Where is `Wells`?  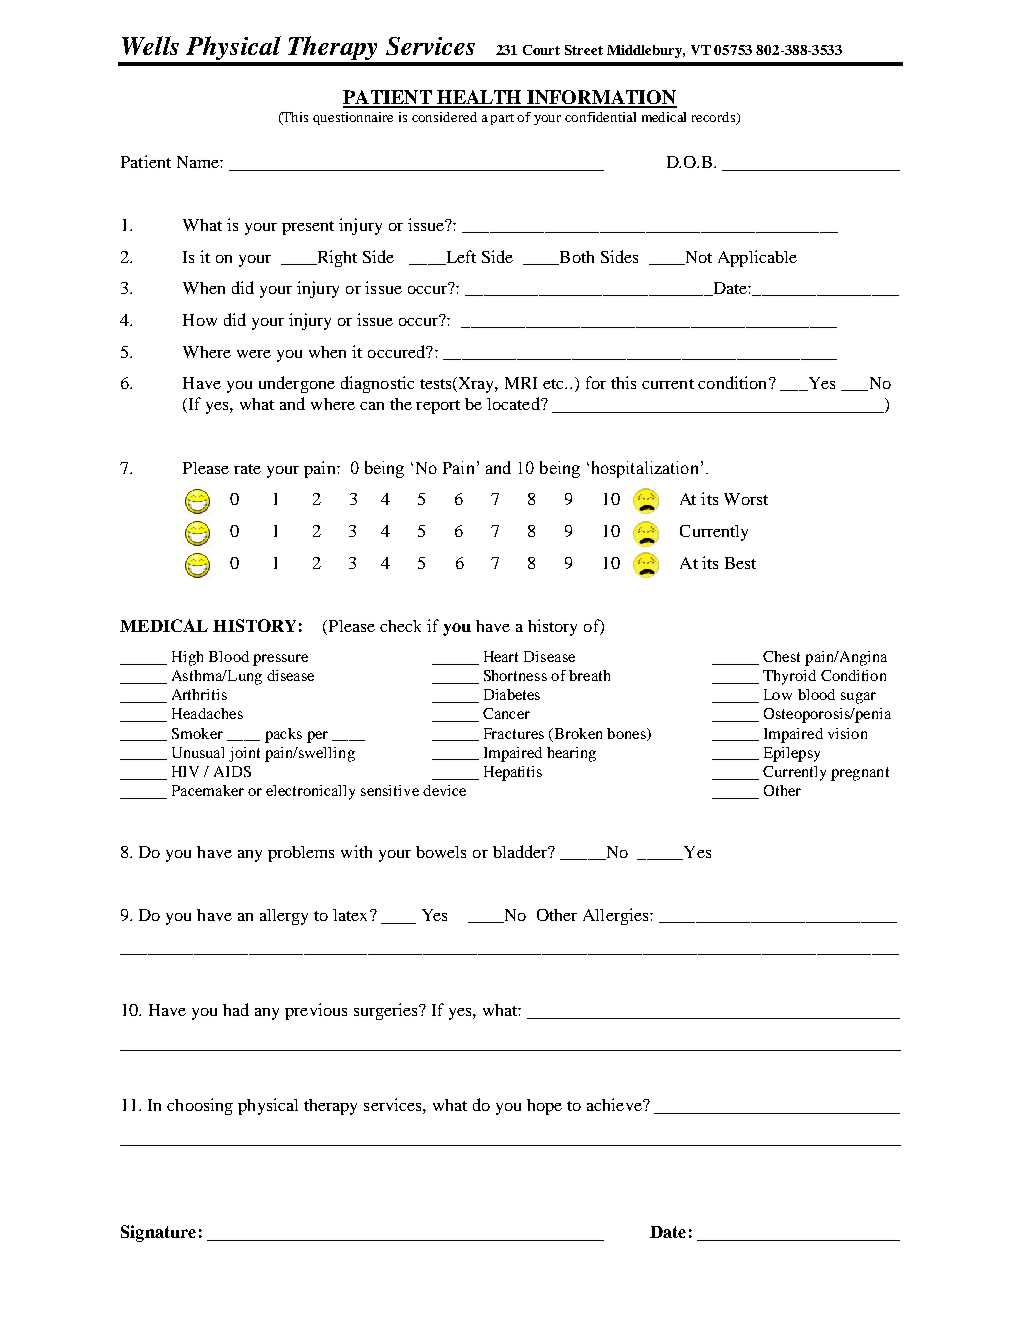
Wells is located at coordinates (150, 45).
